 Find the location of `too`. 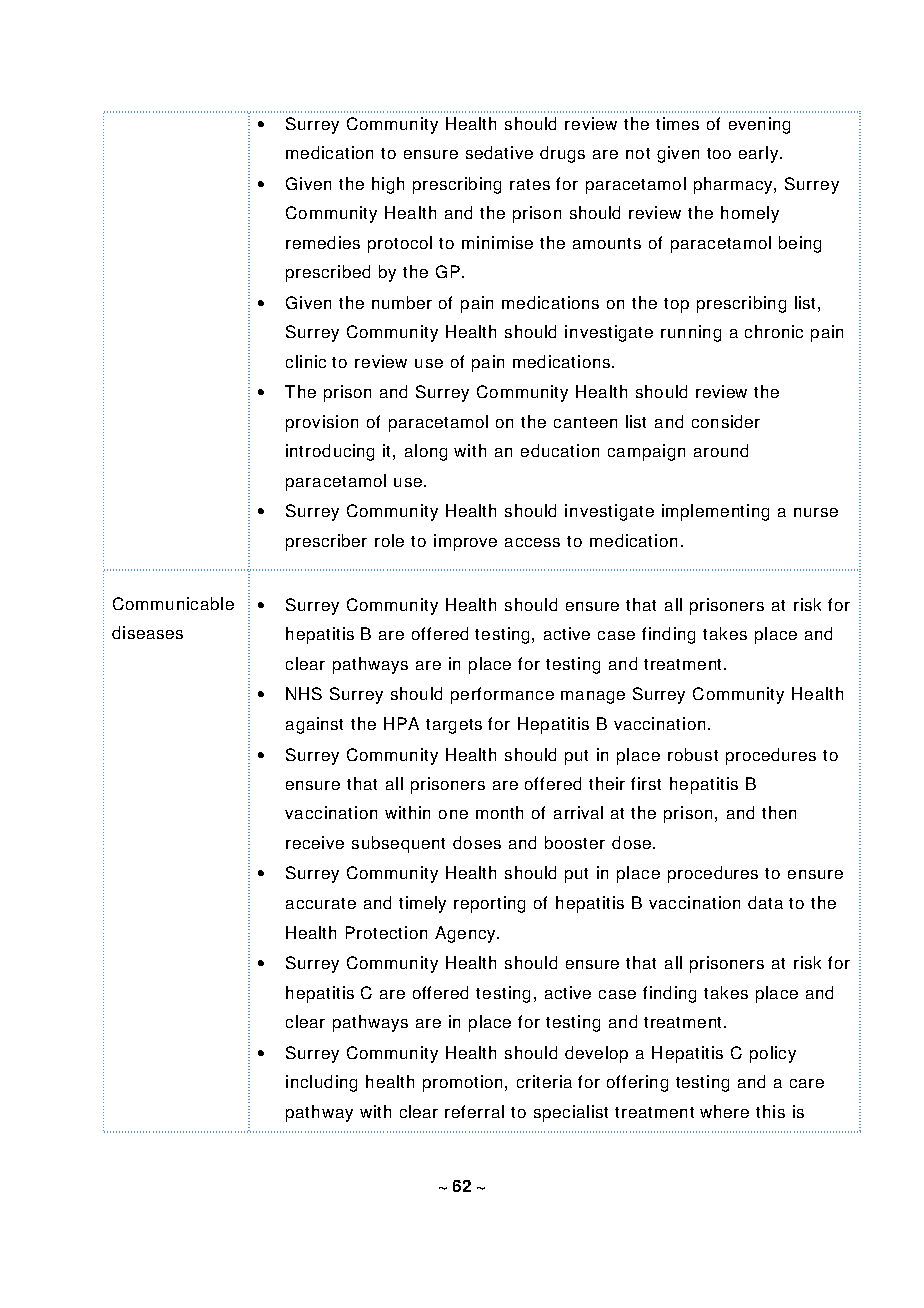

too is located at coordinates (719, 153).
